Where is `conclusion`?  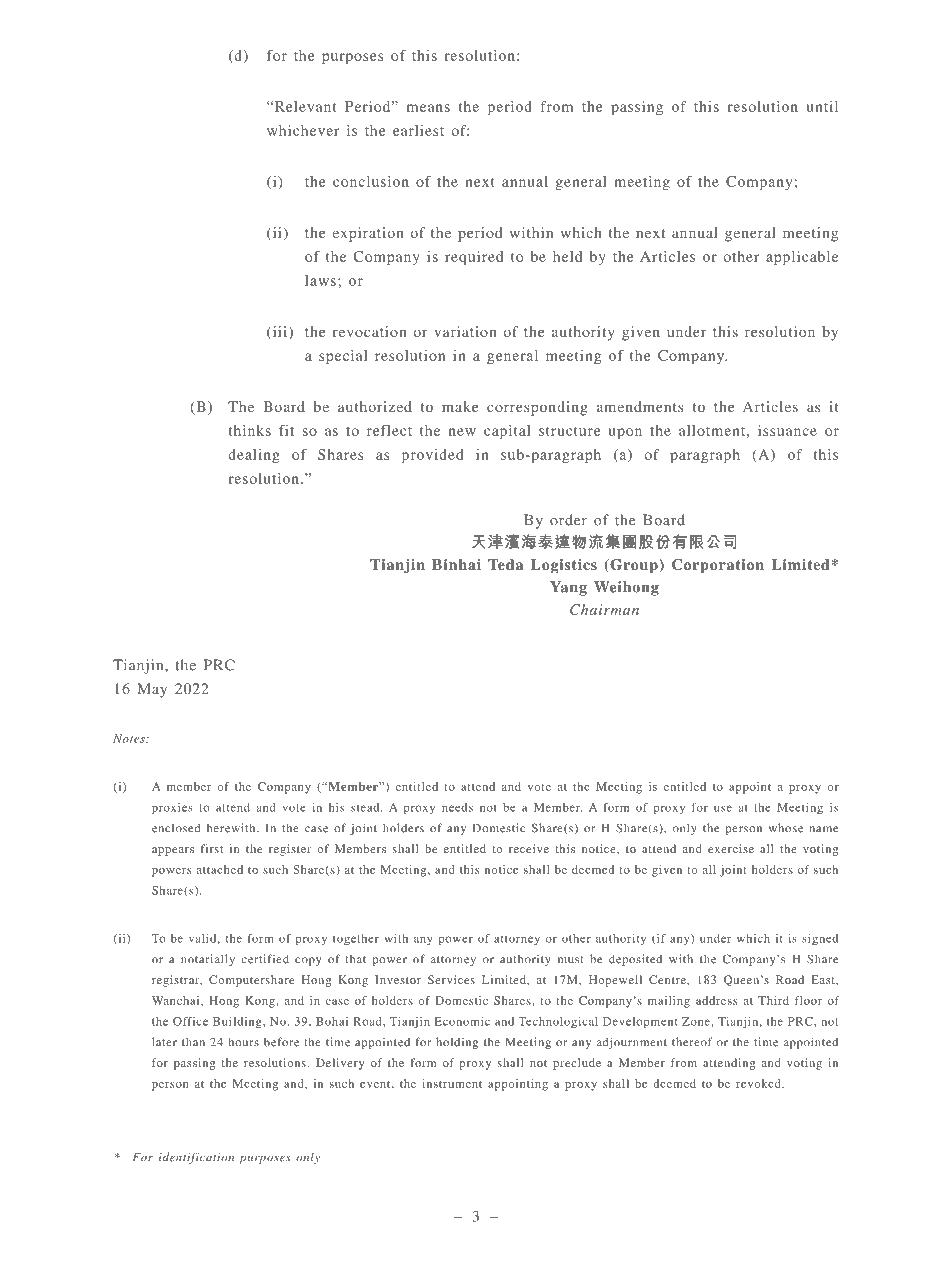 conclusion is located at coordinates (371, 181).
